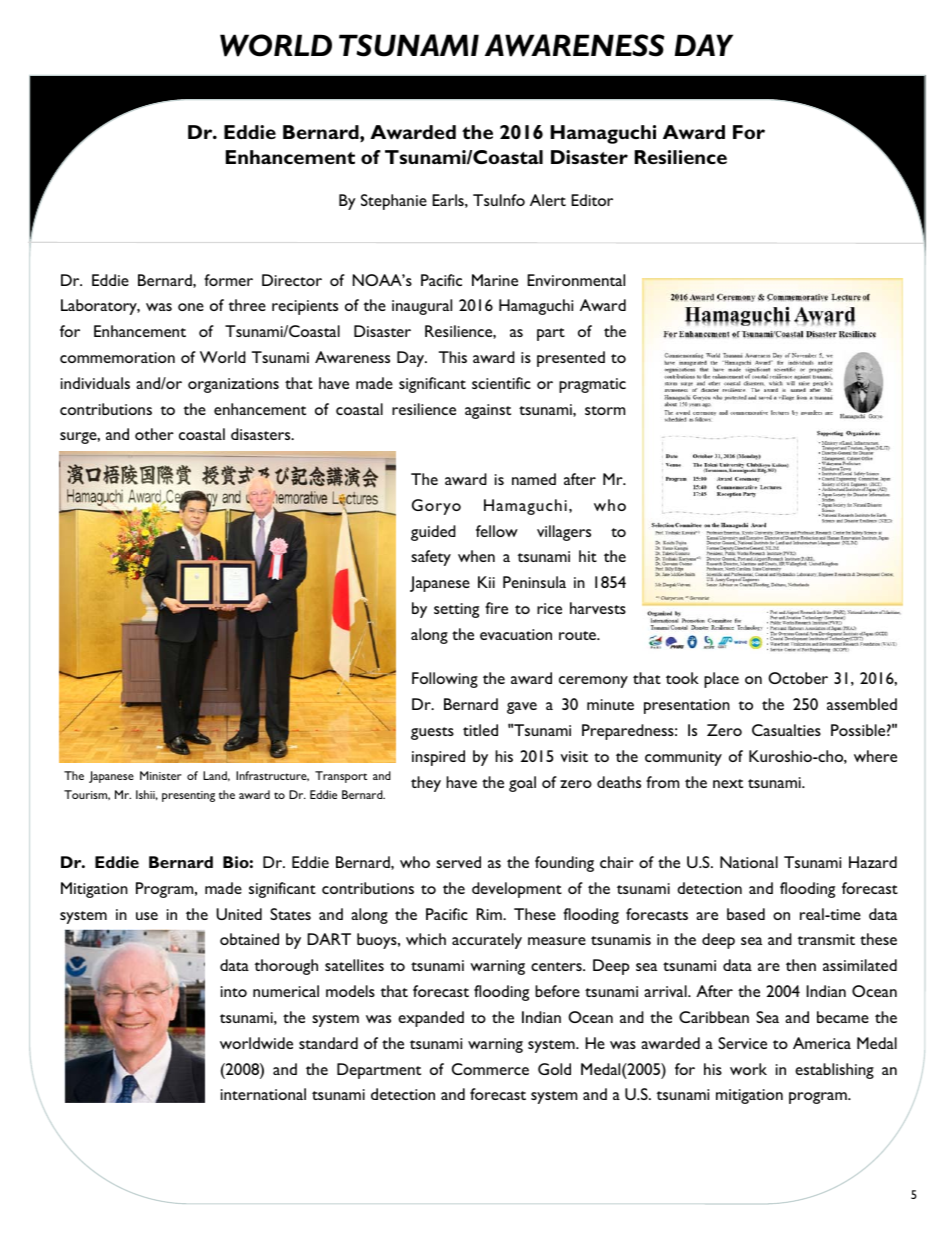  I want to click on Editor, so click(592, 200).
